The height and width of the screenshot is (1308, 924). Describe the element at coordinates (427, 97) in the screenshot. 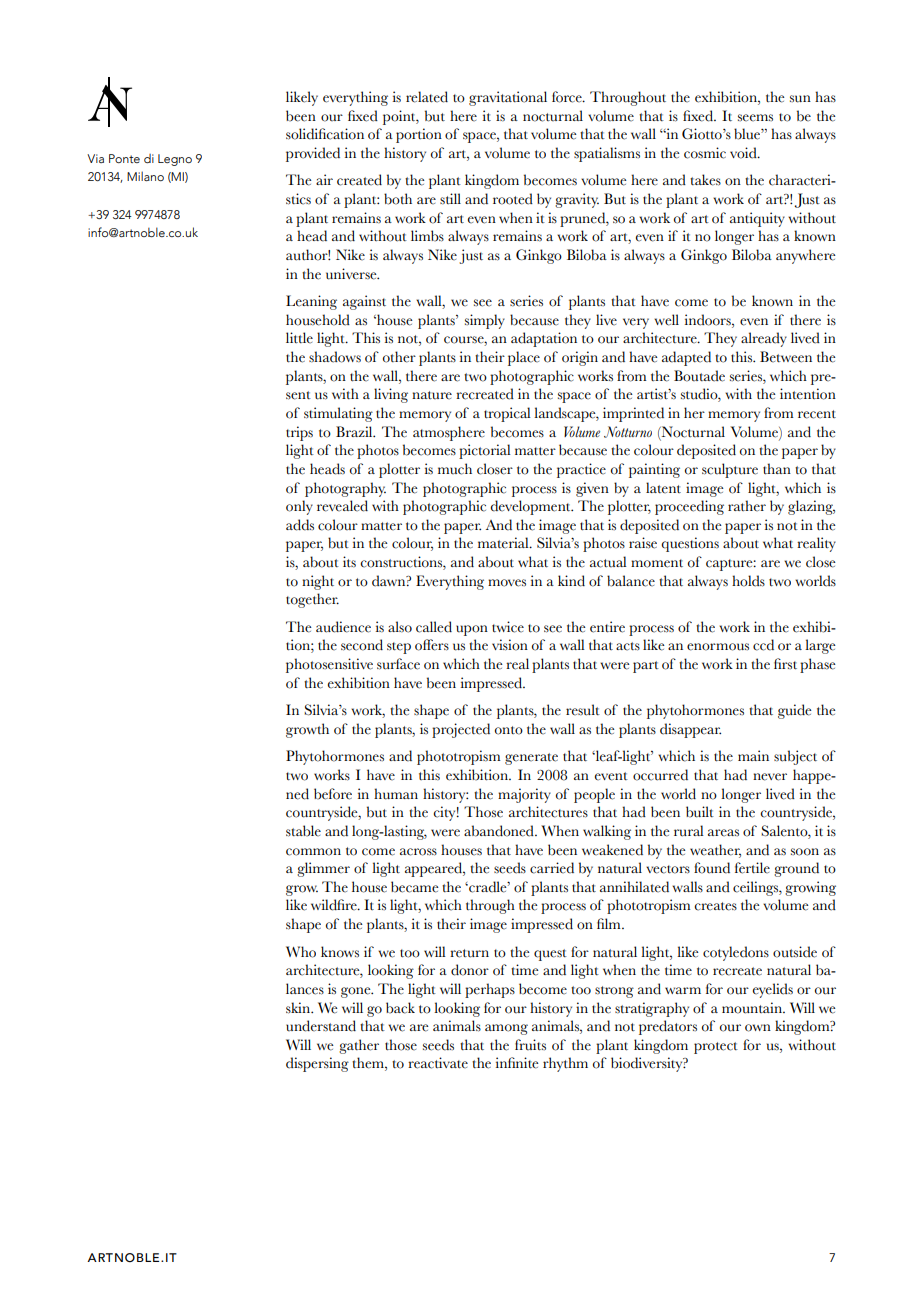

I see `related` at that location.
